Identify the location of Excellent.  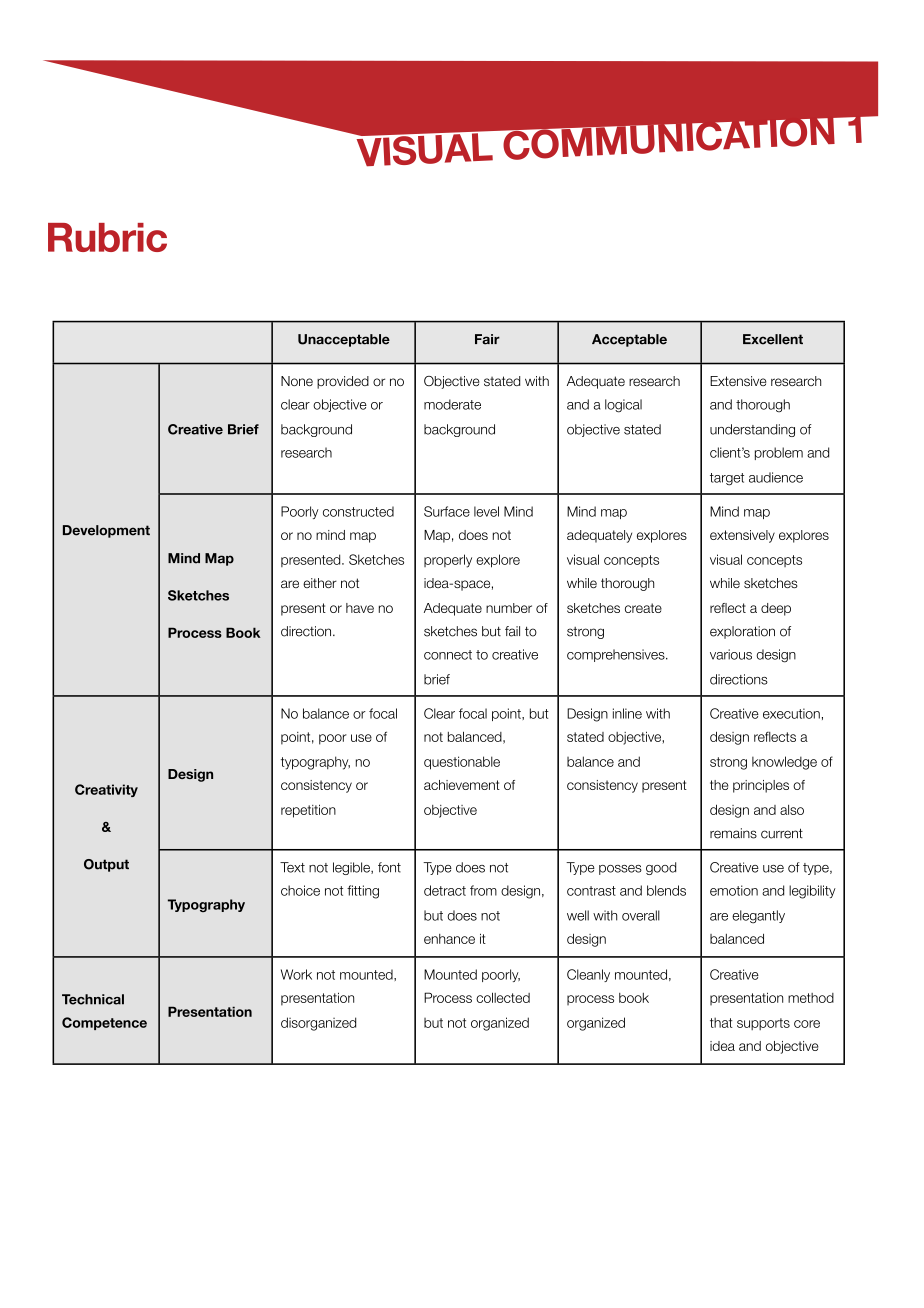
(773, 339).
